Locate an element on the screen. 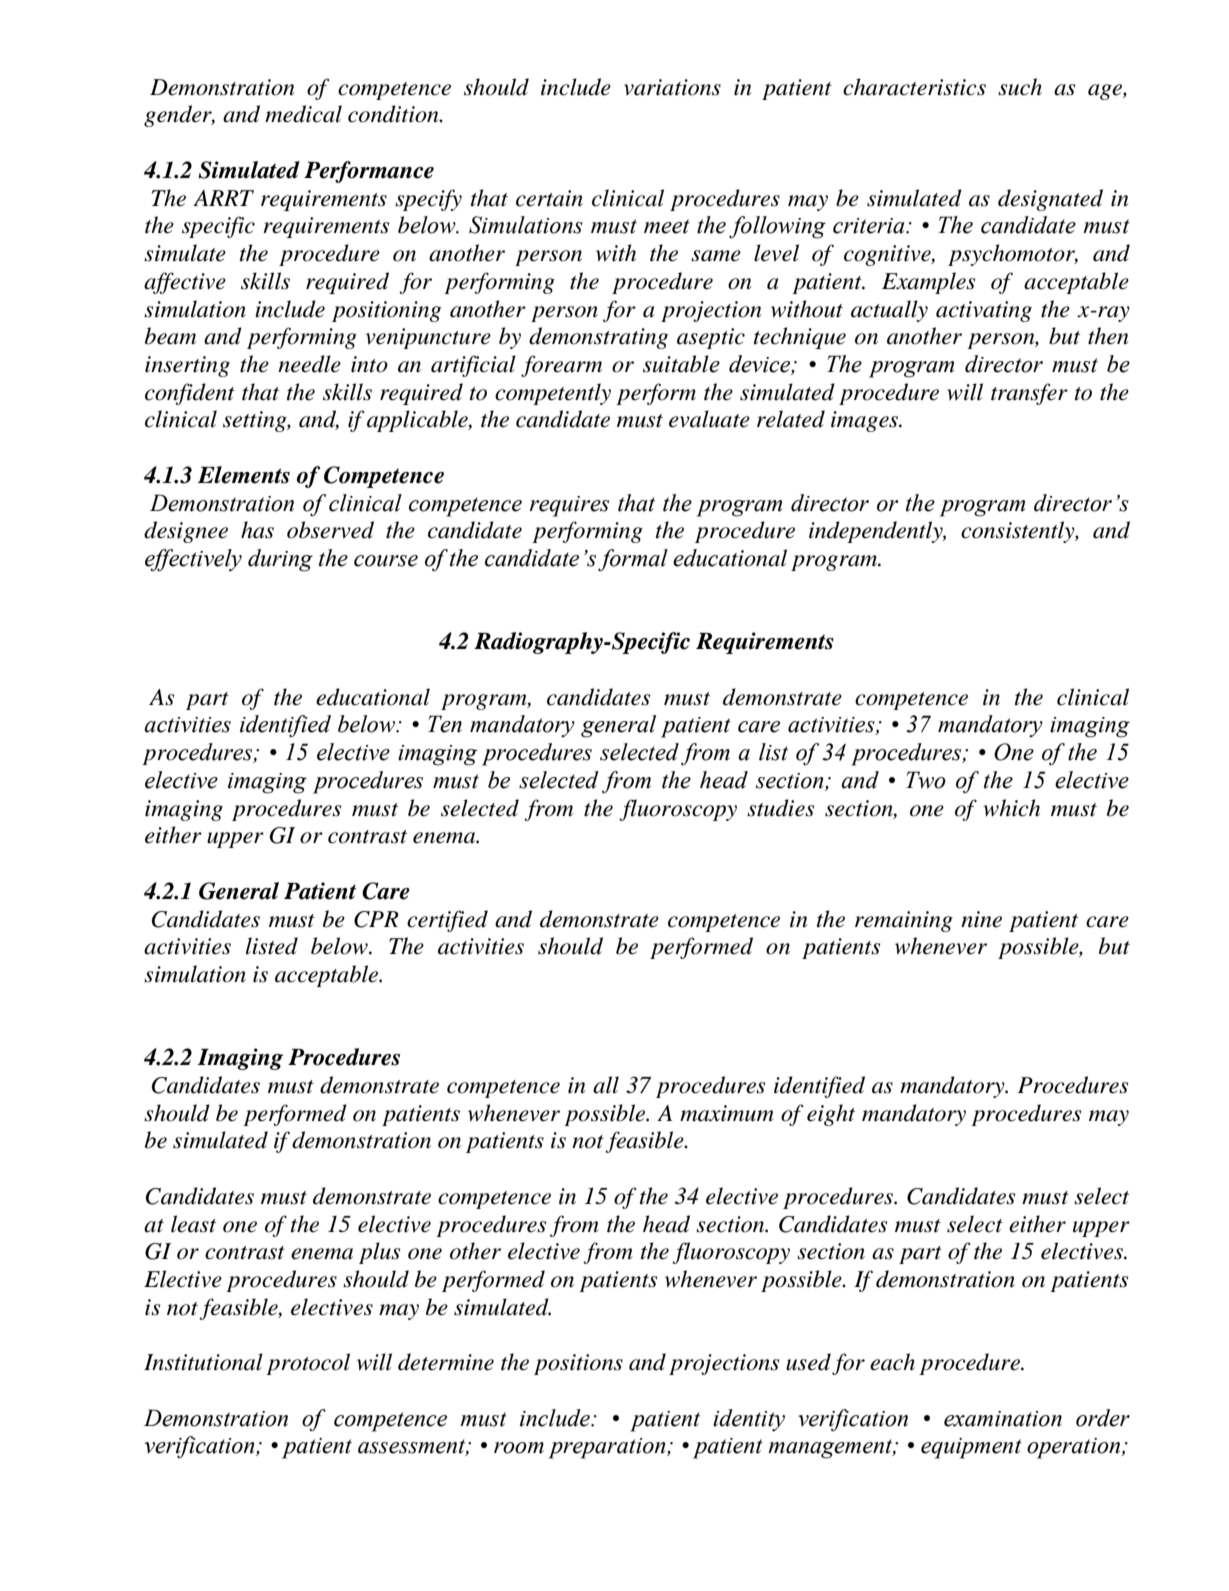 The height and width of the screenshot is (1591, 1229). examination is located at coordinates (1003, 1419).
